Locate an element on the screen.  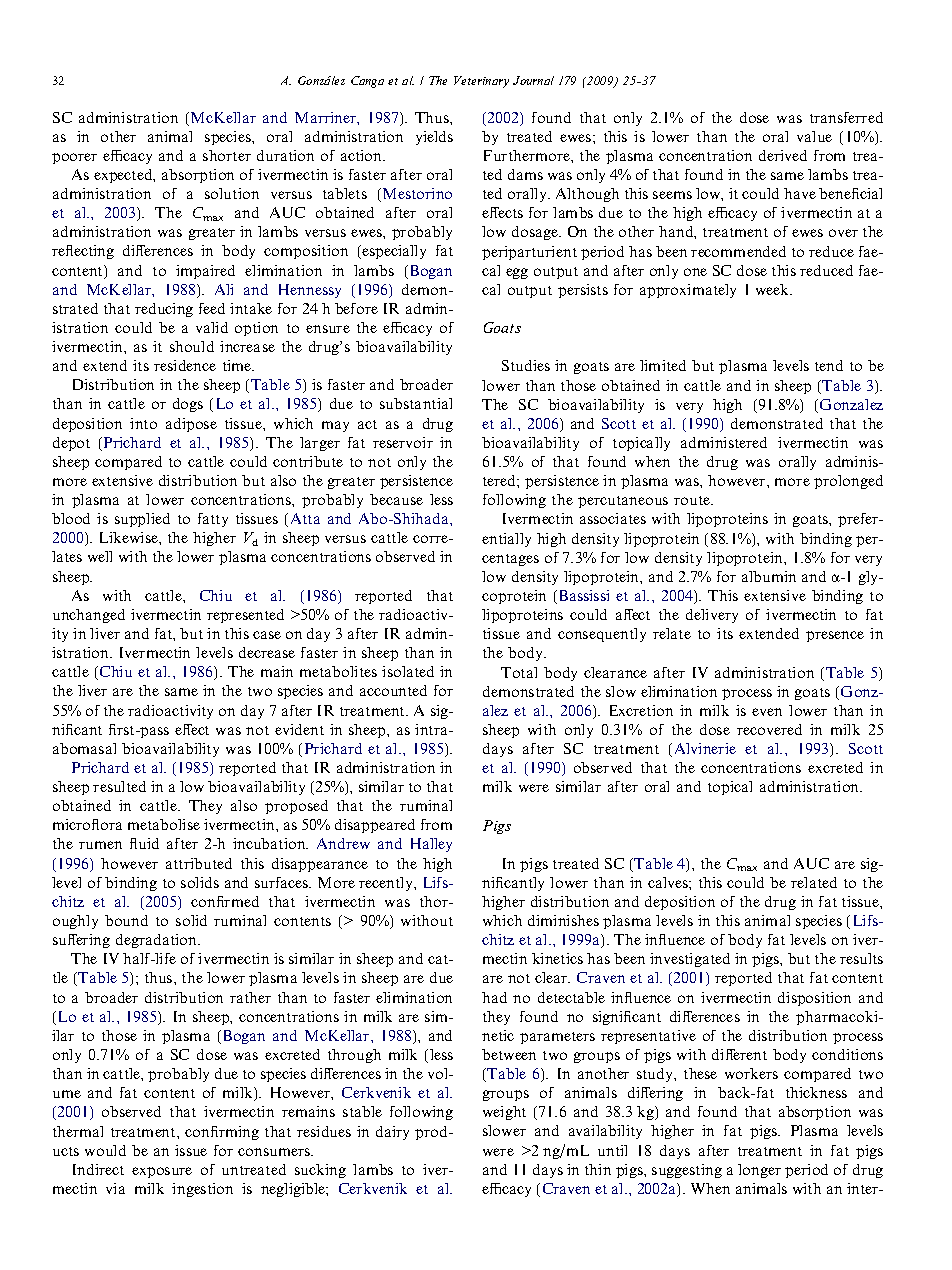
exposure is located at coordinates (162, 1172).
